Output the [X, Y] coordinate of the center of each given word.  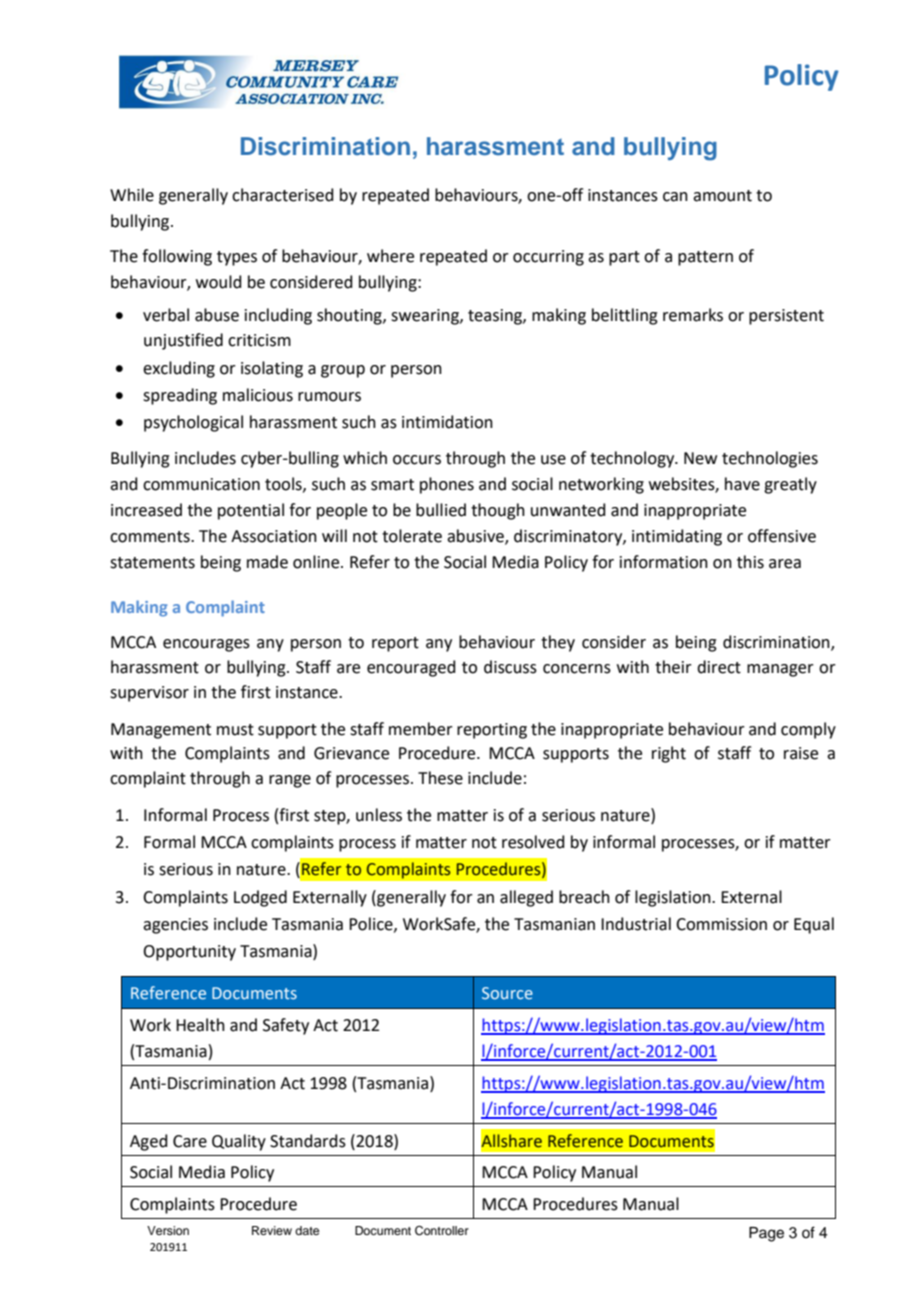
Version [168, 1230]
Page [766, 1234]
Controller [442, 1231]
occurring [548, 258]
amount [722, 196]
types [237, 258]
